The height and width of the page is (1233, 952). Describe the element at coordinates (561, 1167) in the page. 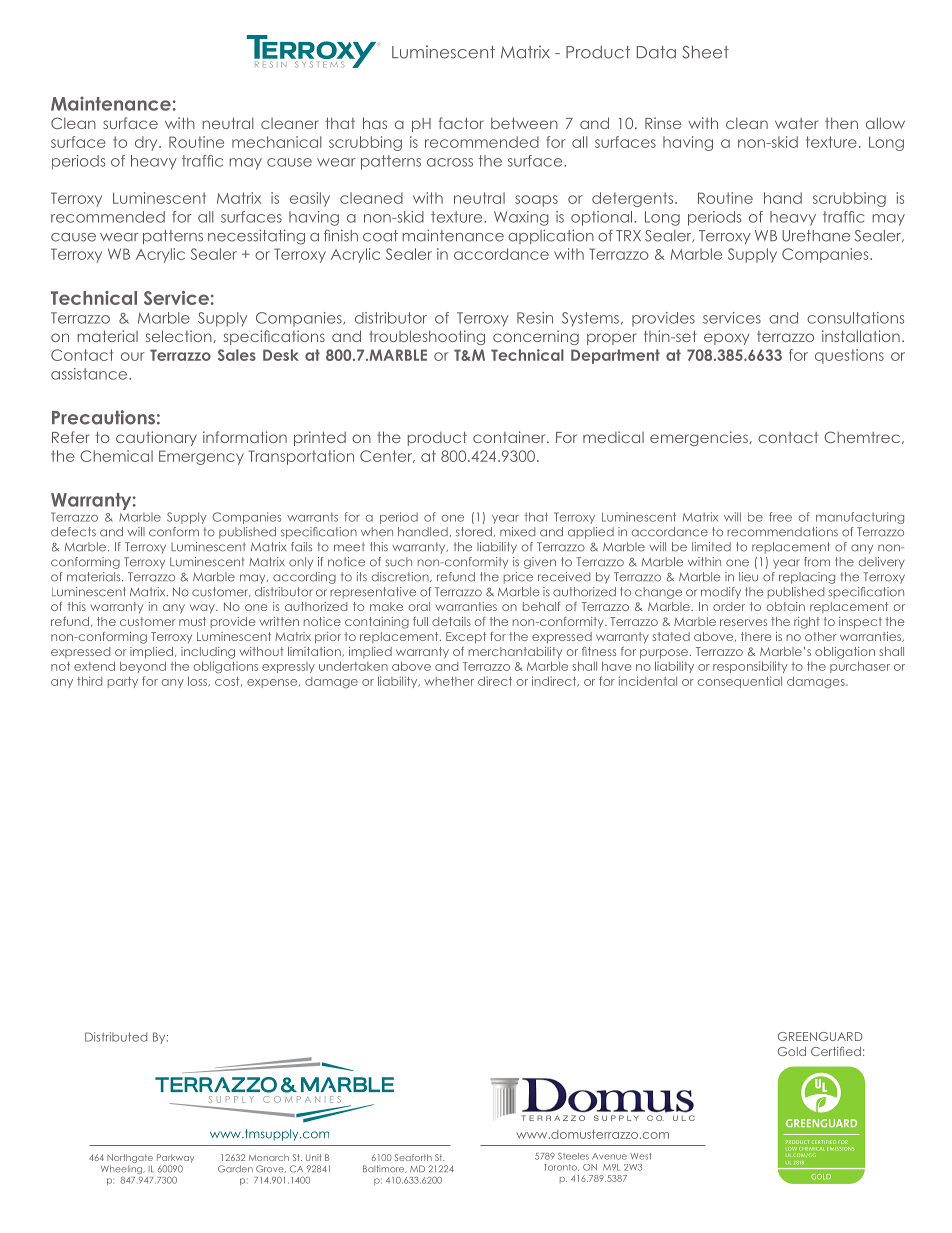

I see `Toronto` at that location.
